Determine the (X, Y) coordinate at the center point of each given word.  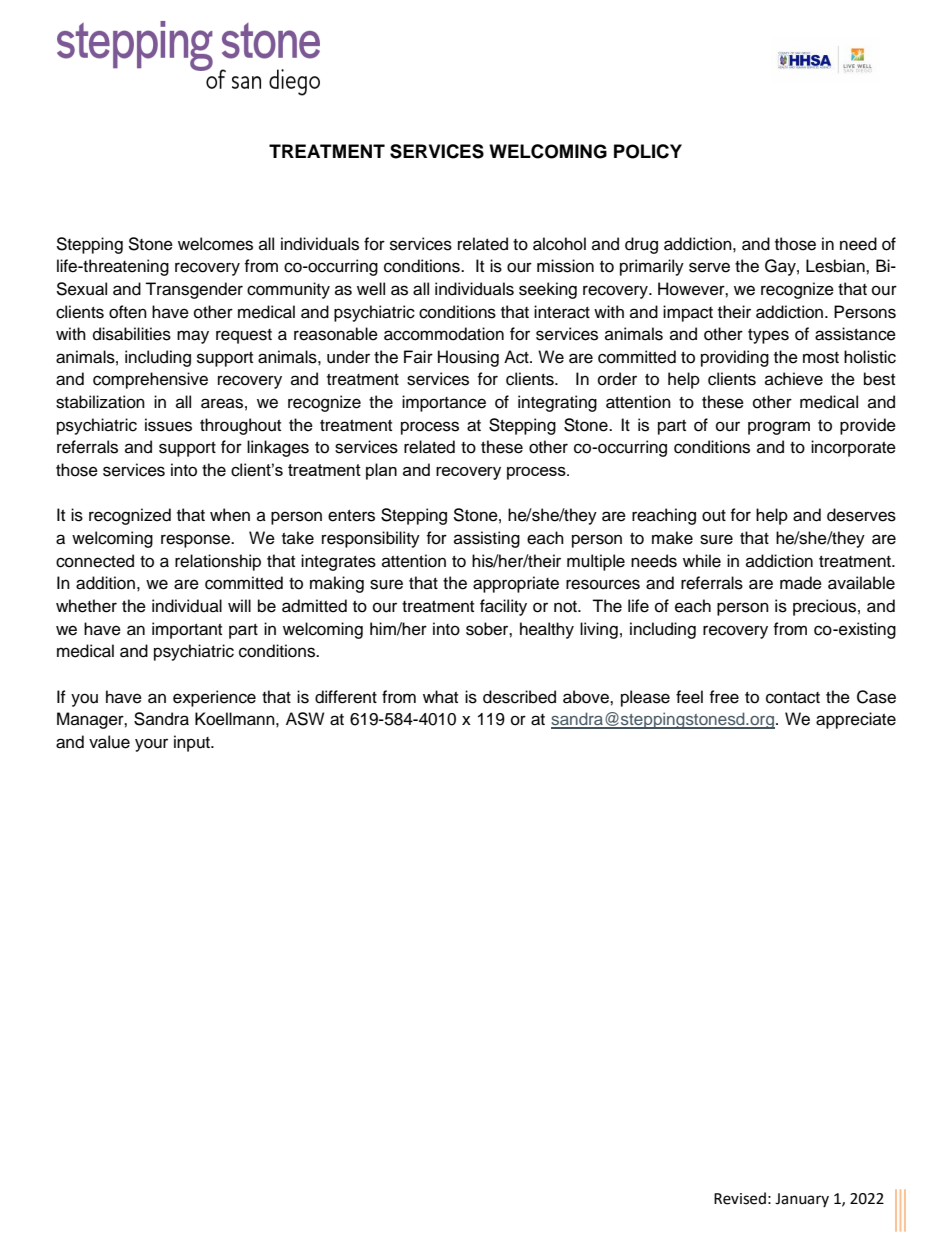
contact (793, 698)
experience (214, 698)
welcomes (215, 244)
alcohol (559, 244)
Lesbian (836, 266)
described (519, 697)
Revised (740, 1198)
